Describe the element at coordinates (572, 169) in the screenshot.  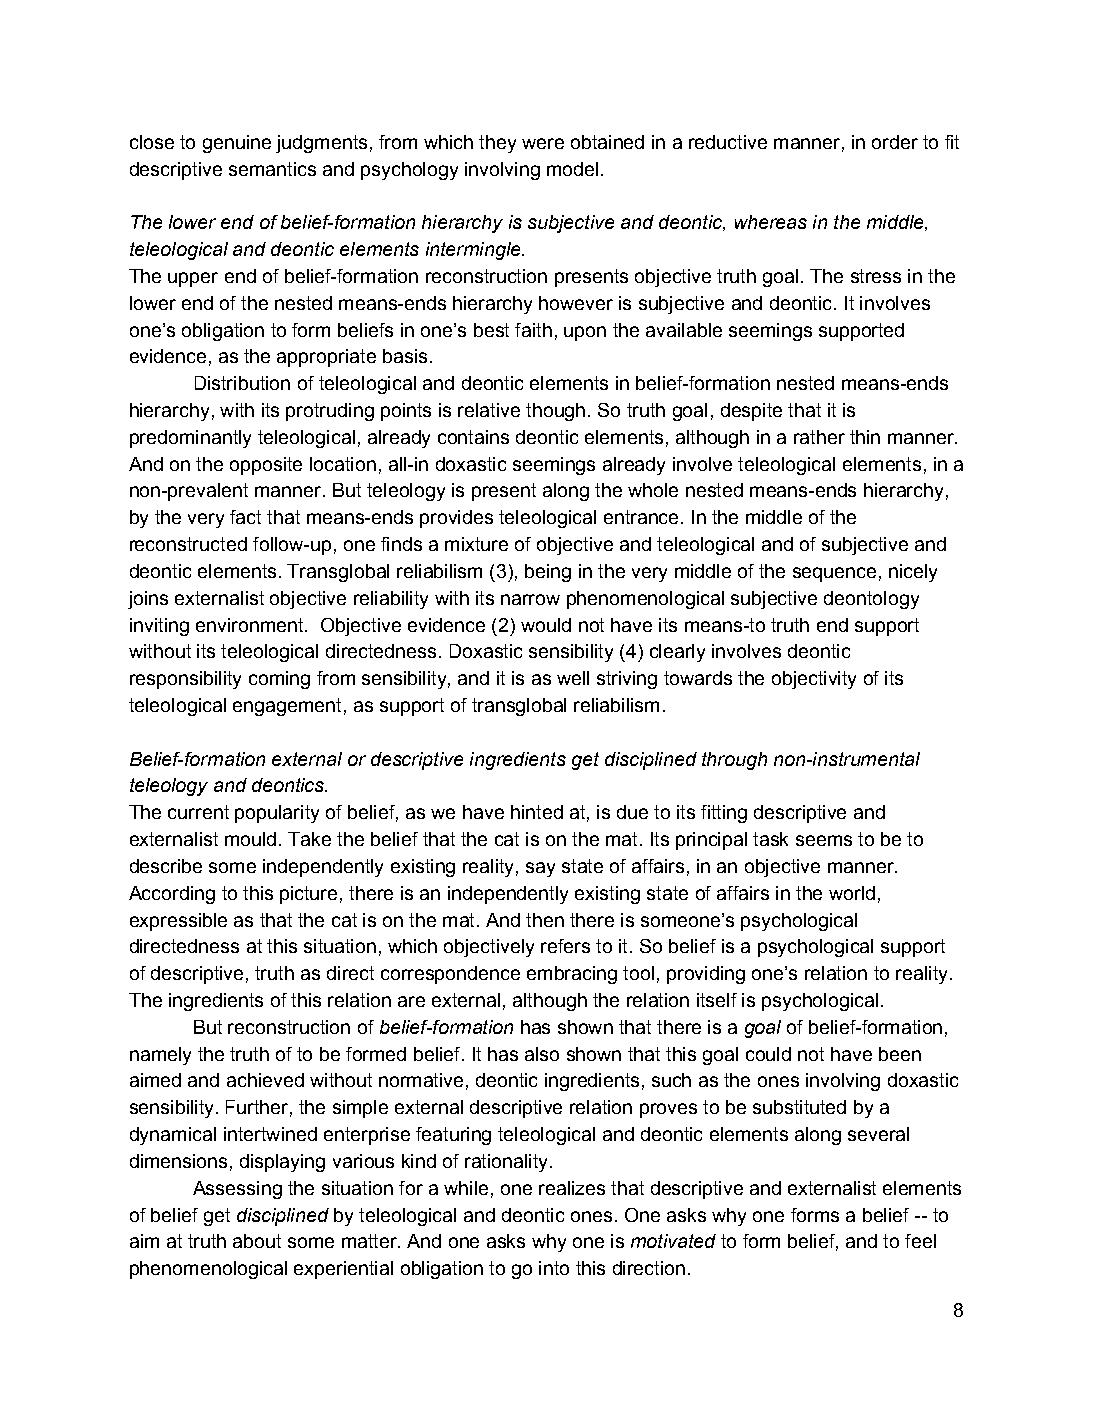
I see `model` at that location.
